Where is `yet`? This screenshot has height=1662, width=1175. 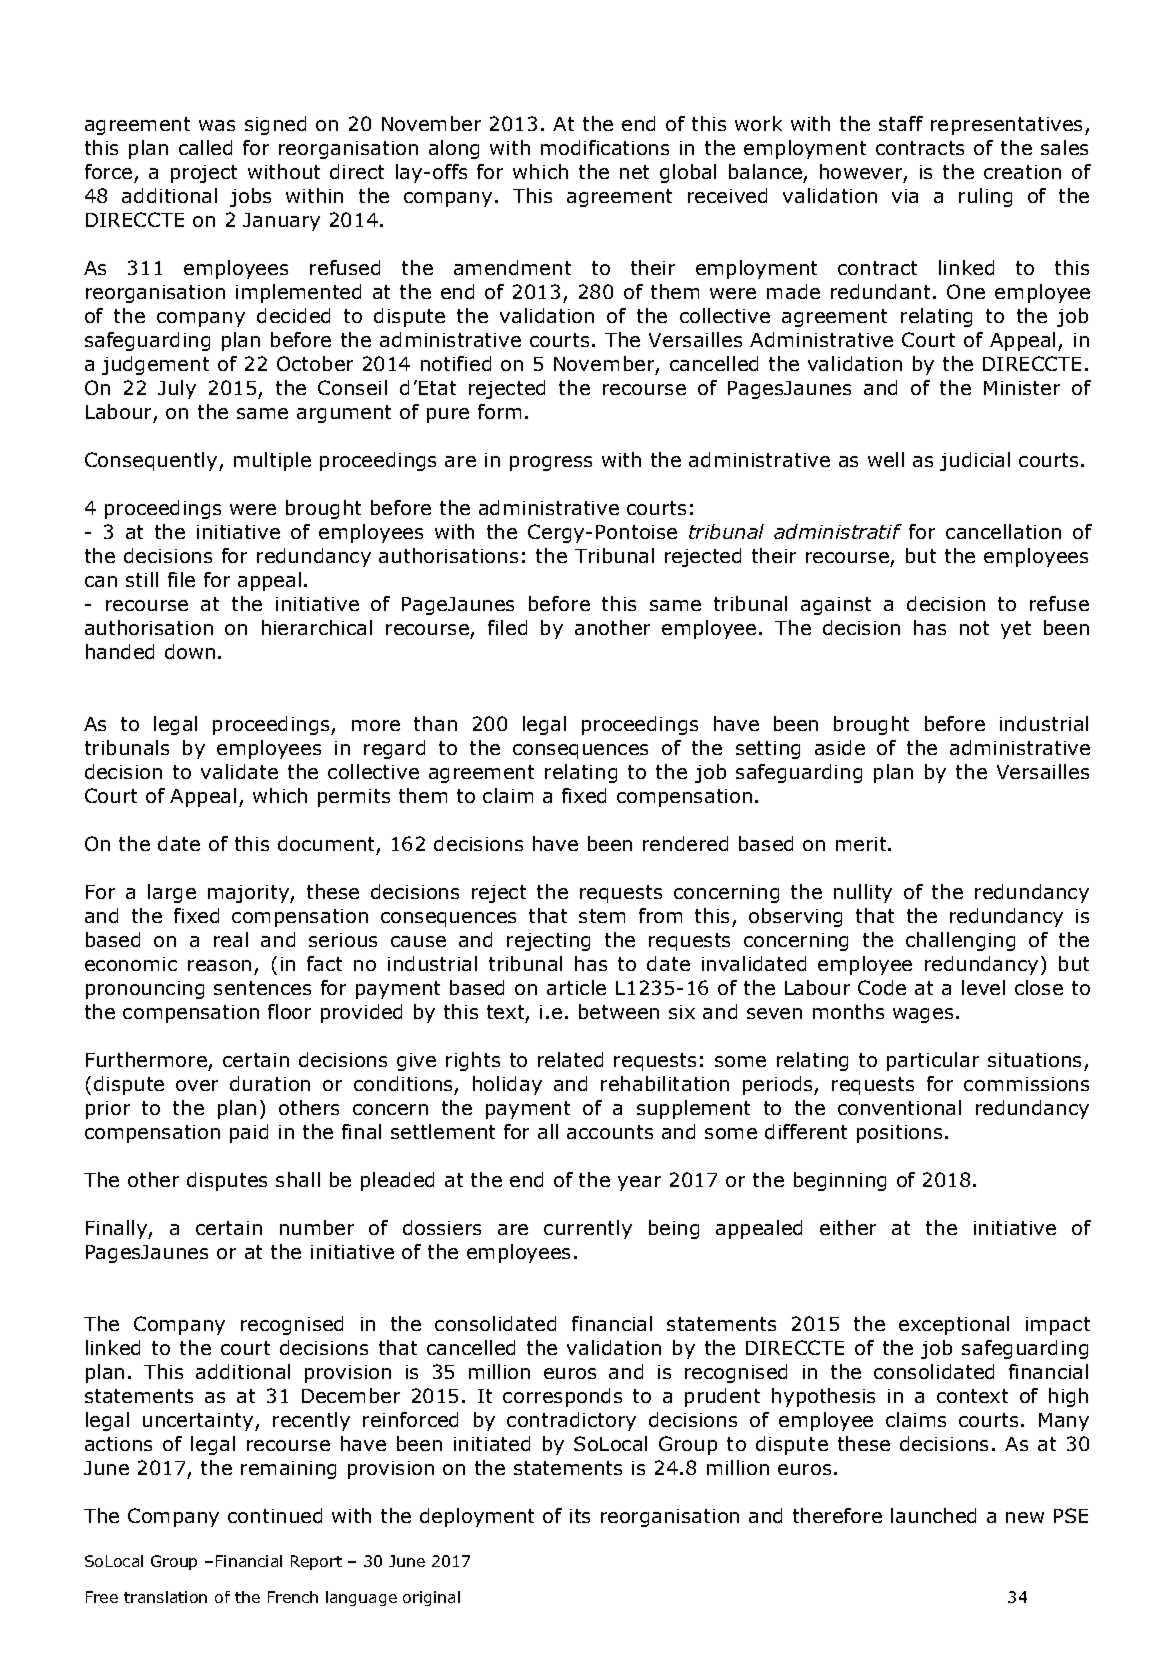 yet is located at coordinates (1016, 630).
